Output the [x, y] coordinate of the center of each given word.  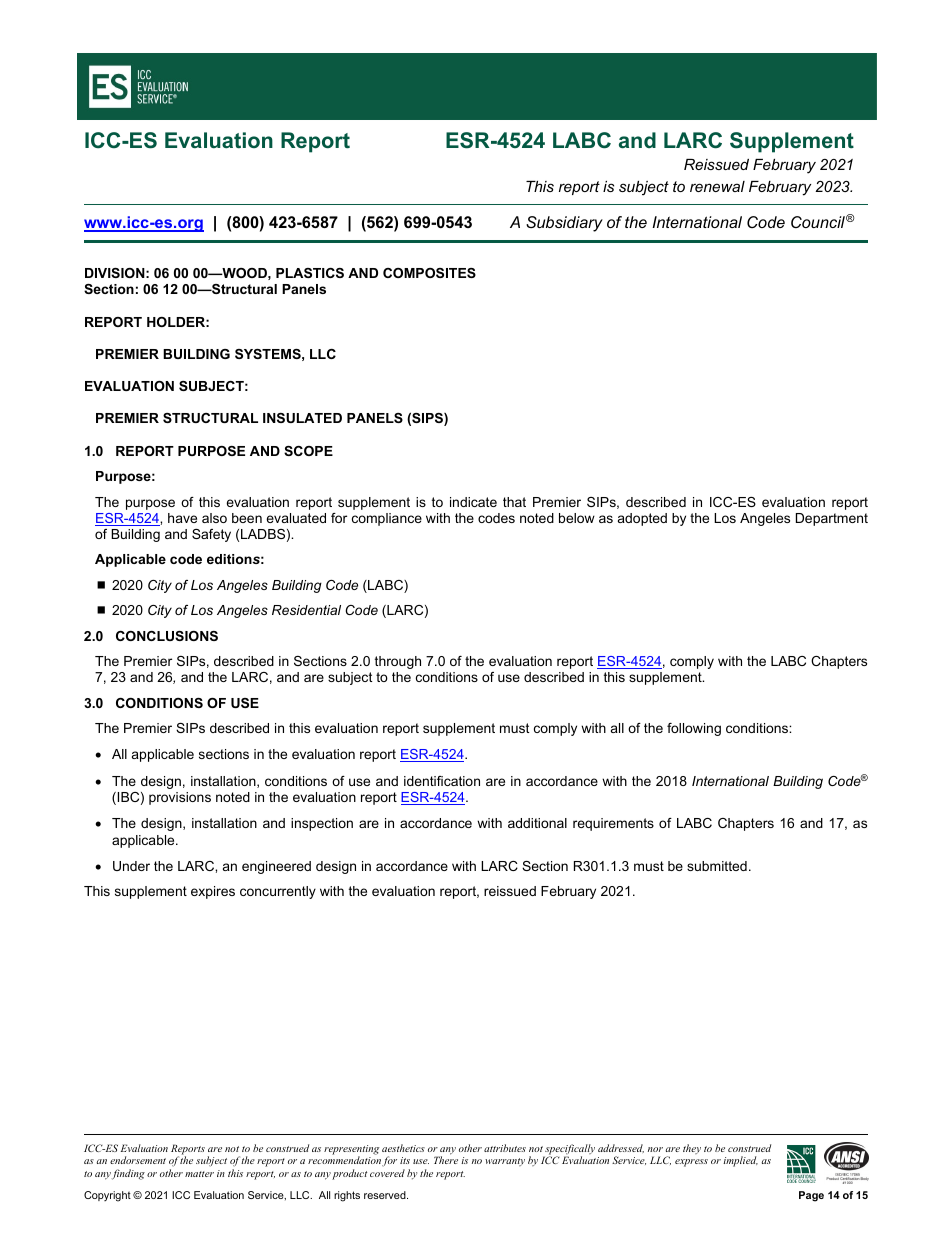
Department [832, 519]
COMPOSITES [429, 273]
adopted [642, 519]
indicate [473, 502]
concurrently [278, 892]
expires [213, 892]
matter [199, 1174]
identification [442, 781]
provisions [180, 798]
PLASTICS [310, 273]
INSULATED [302, 418]
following [694, 729]
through [398, 662]
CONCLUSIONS [167, 636]
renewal [717, 186]
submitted [717, 866]
